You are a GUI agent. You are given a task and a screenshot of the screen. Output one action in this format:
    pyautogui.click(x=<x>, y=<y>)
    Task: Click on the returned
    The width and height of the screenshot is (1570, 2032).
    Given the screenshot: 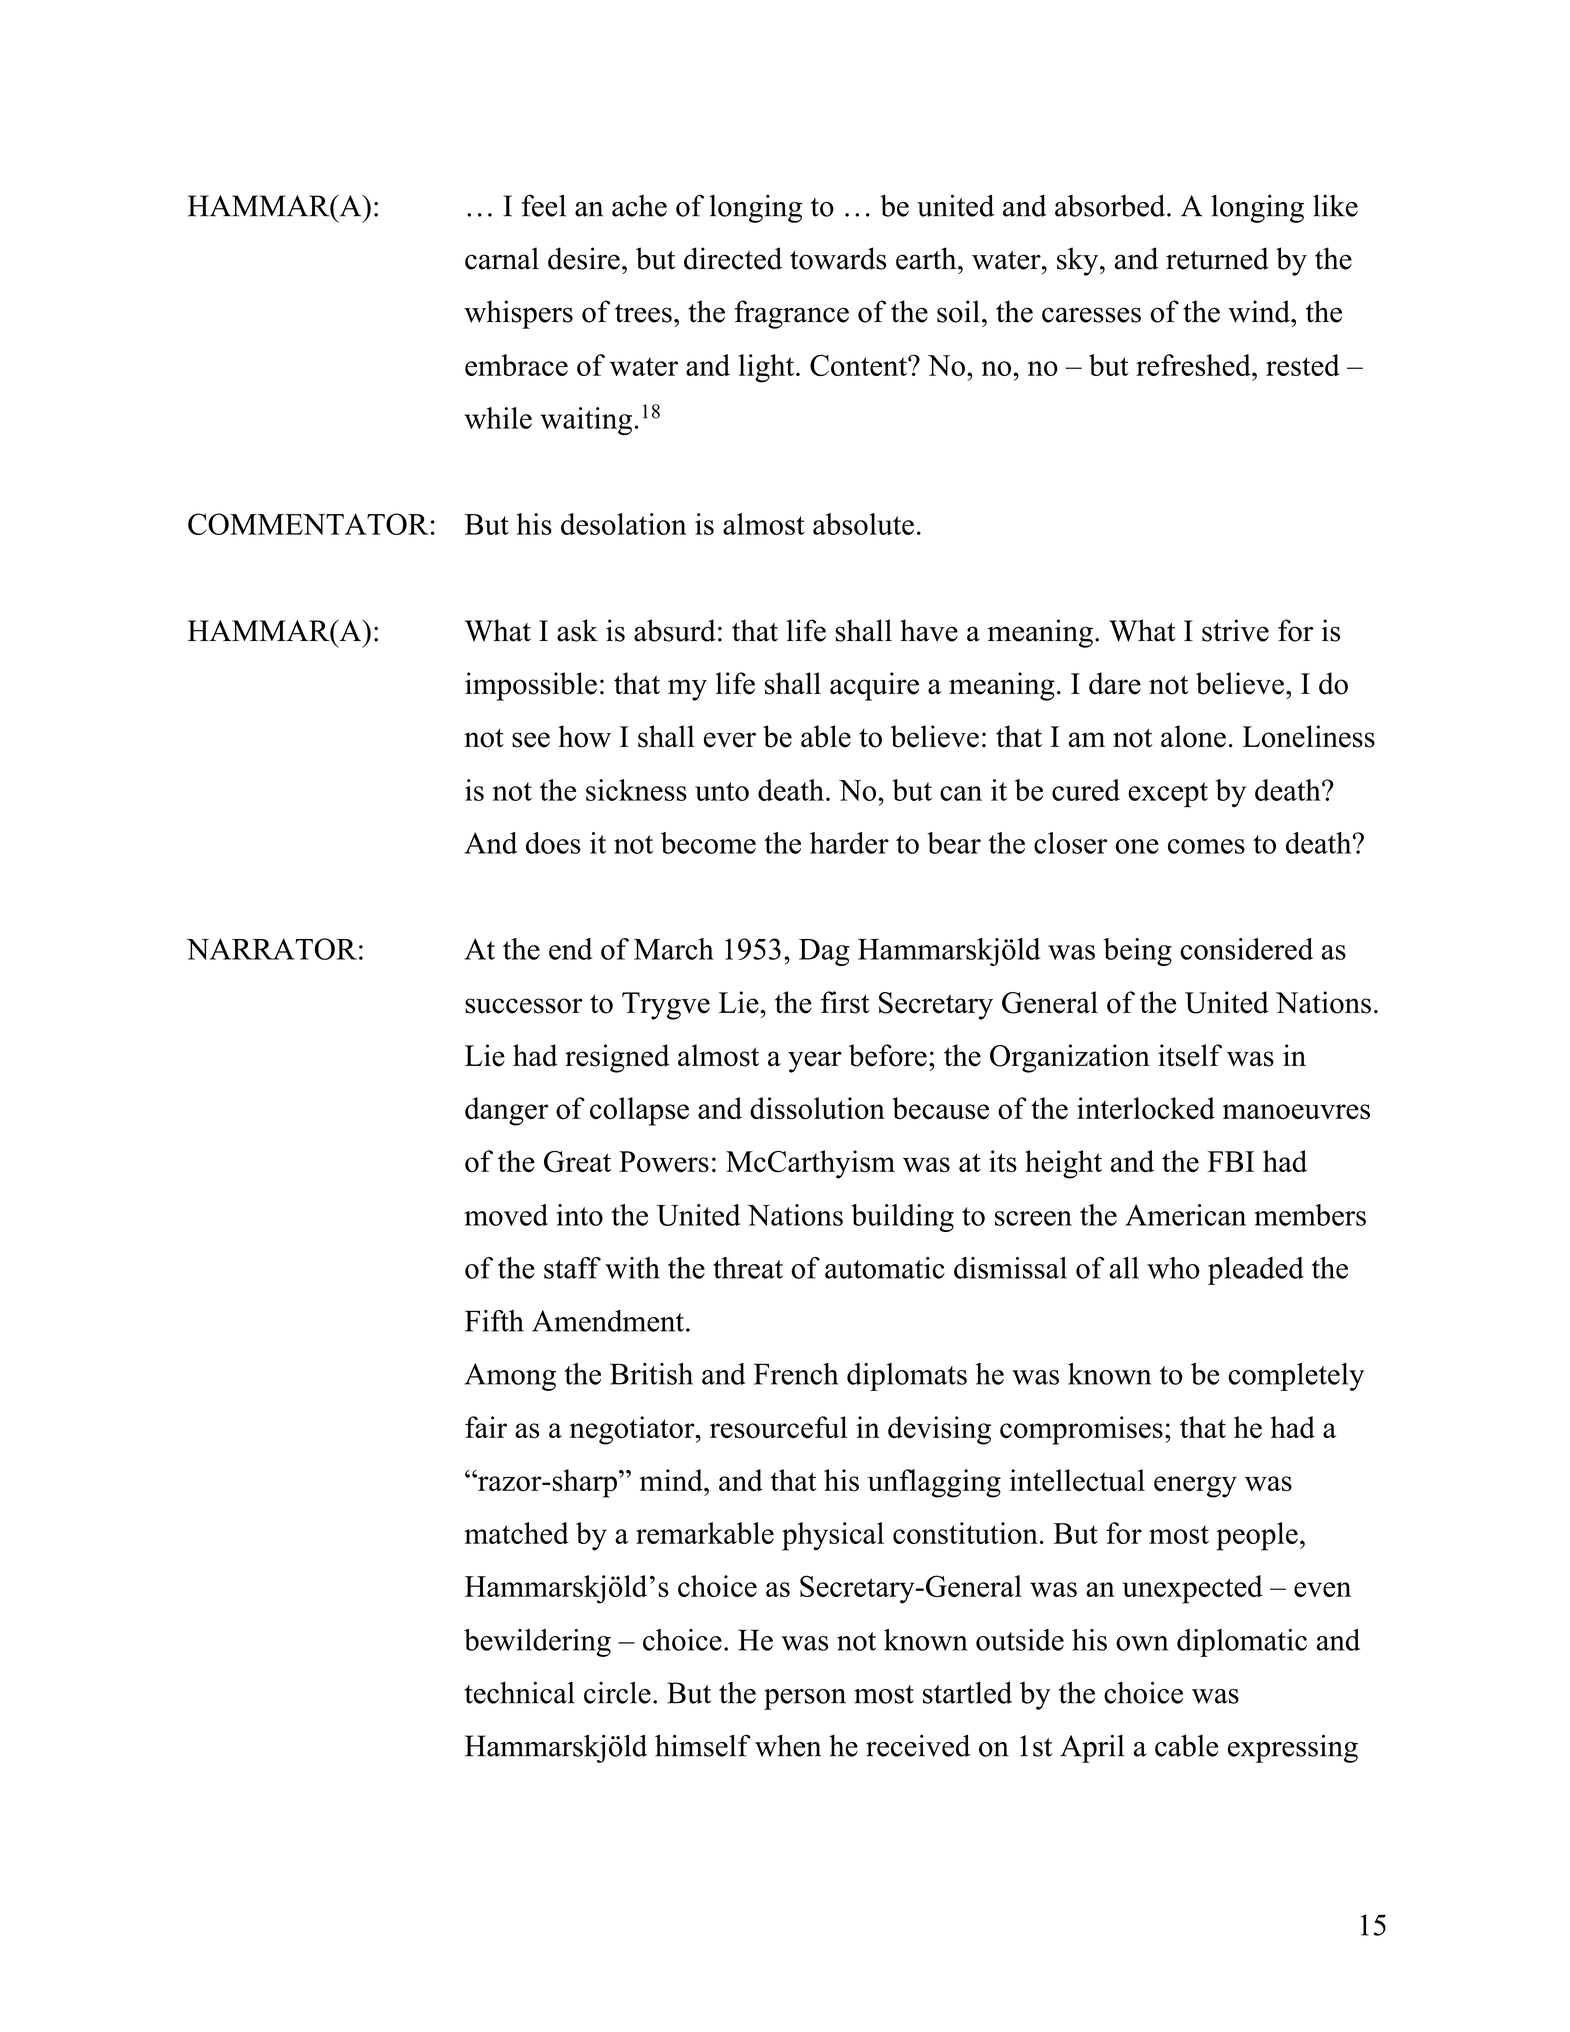 What is the action you would take?
    pyautogui.click(x=1217, y=258)
